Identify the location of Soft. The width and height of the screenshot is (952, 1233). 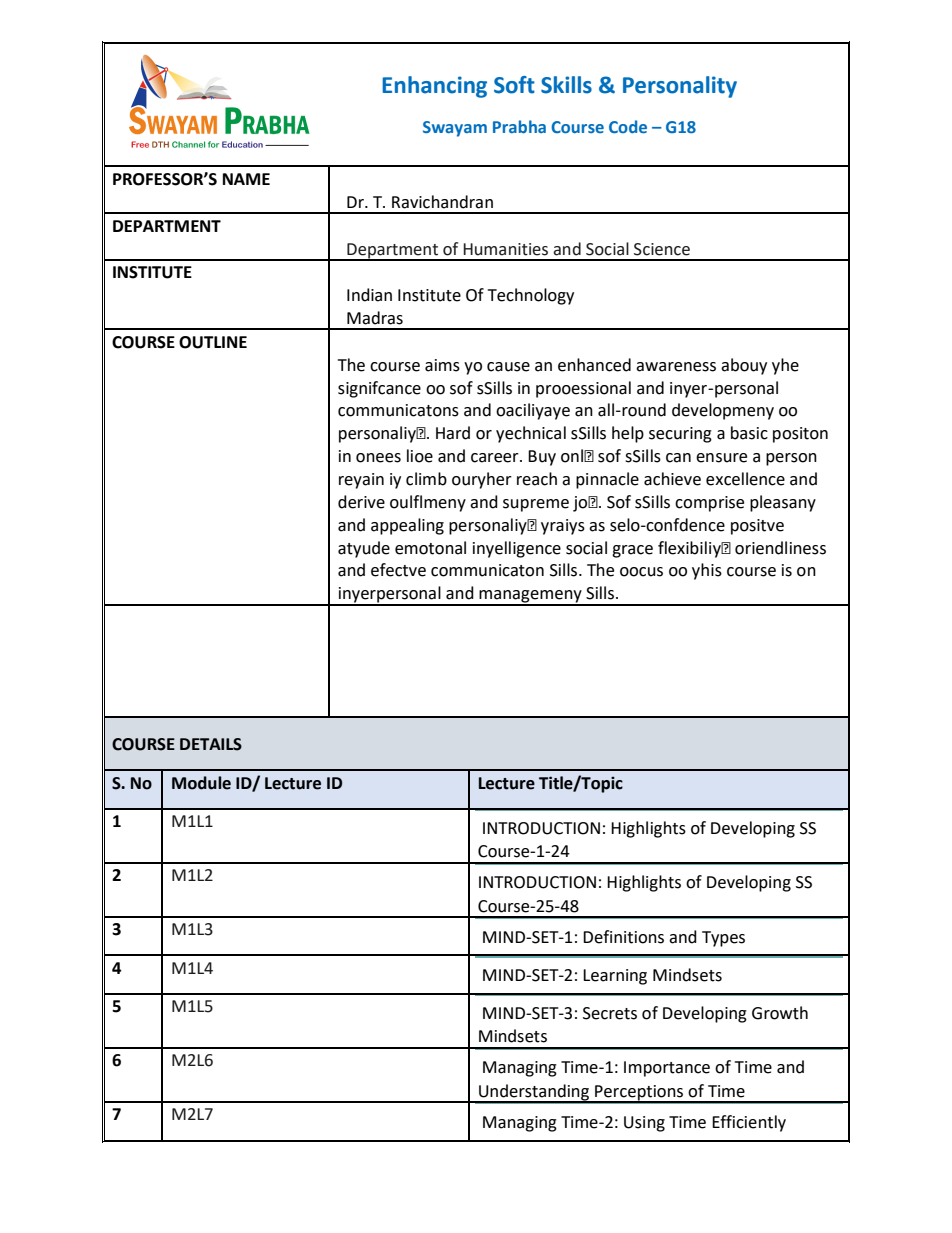
(514, 85).
